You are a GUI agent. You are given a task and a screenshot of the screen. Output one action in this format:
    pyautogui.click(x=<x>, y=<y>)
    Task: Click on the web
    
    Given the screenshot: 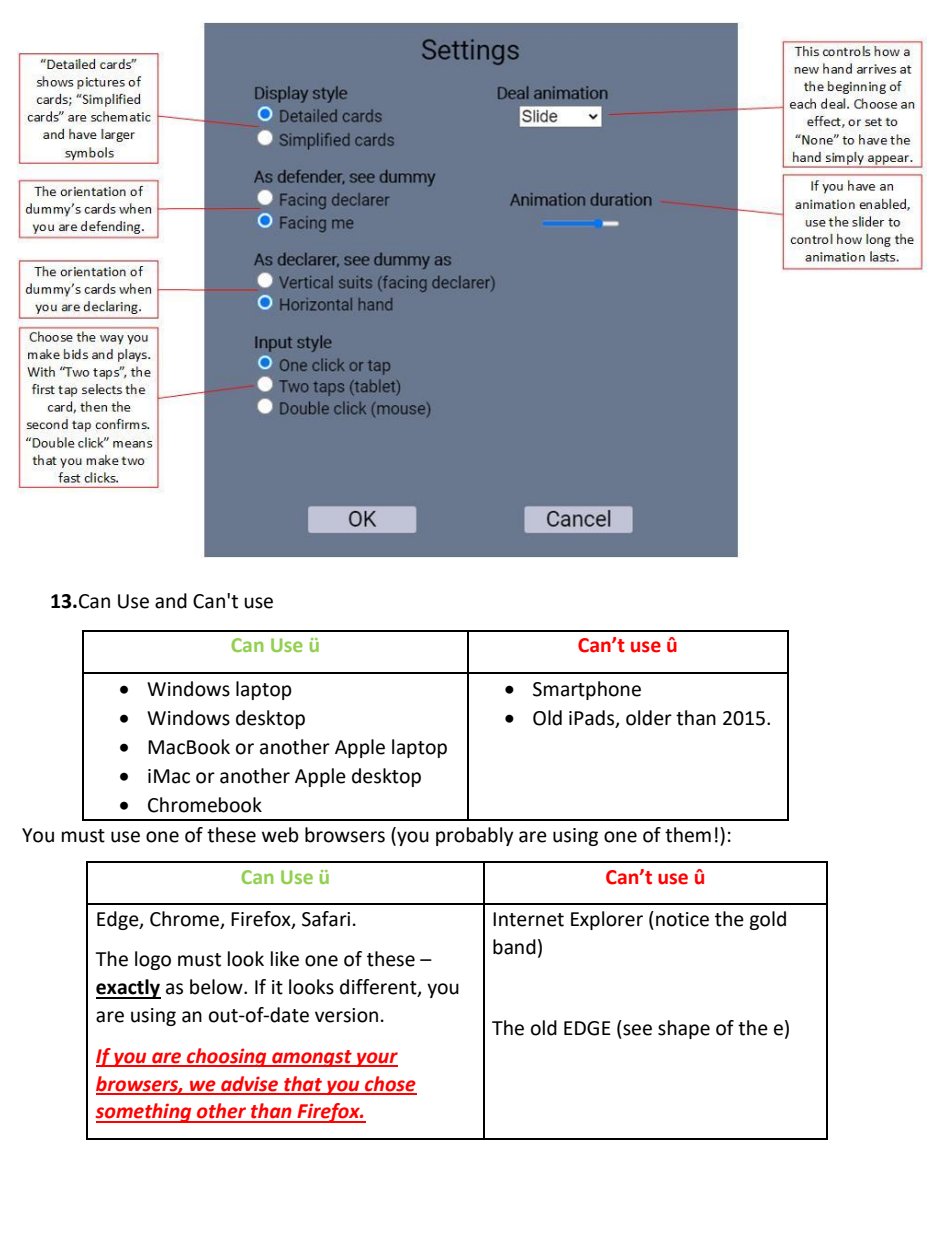 What is the action you would take?
    pyautogui.click(x=280, y=835)
